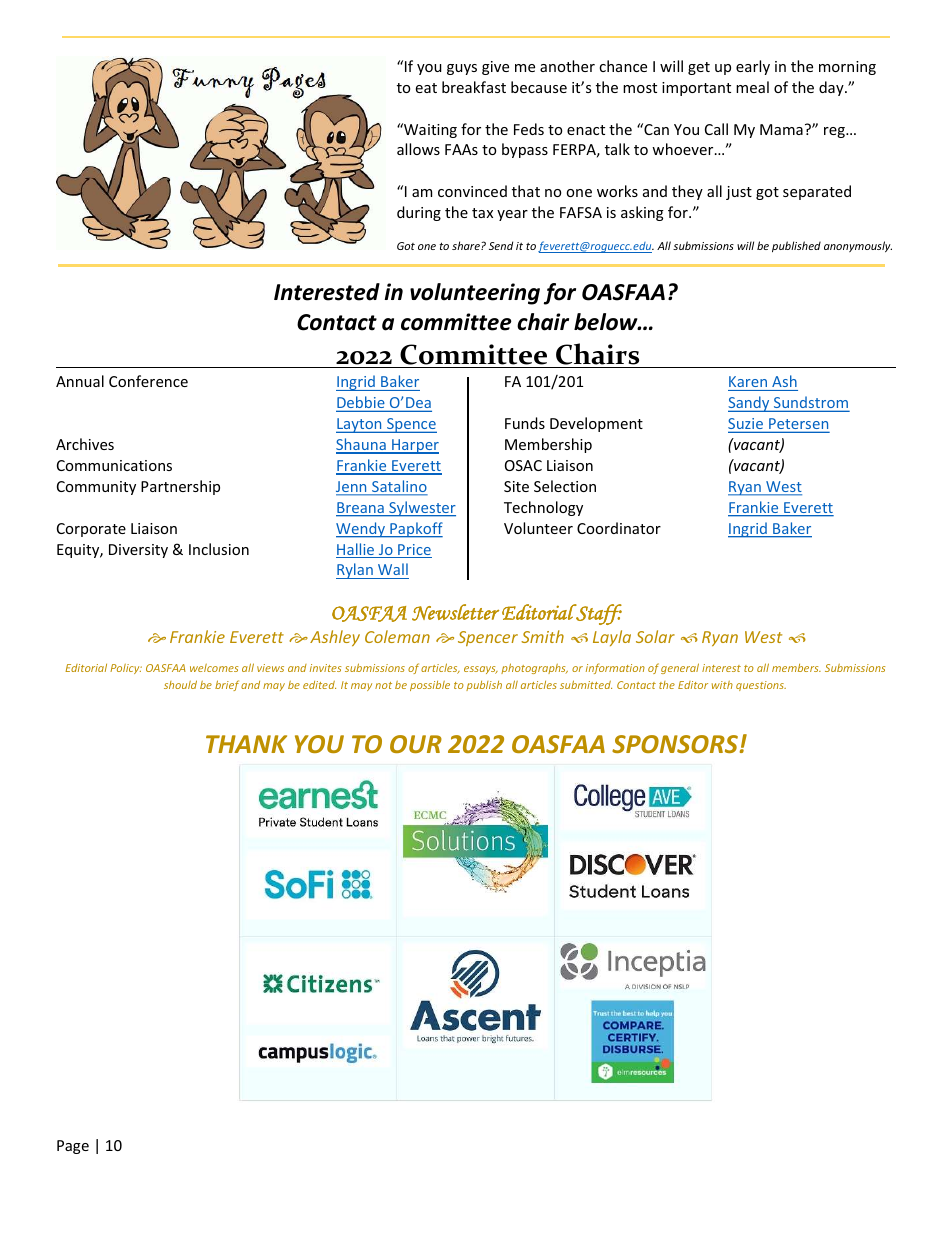  What do you see at coordinates (455, 612) in the screenshot?
I see `Newsletter` at bounding box center [455, 612].
